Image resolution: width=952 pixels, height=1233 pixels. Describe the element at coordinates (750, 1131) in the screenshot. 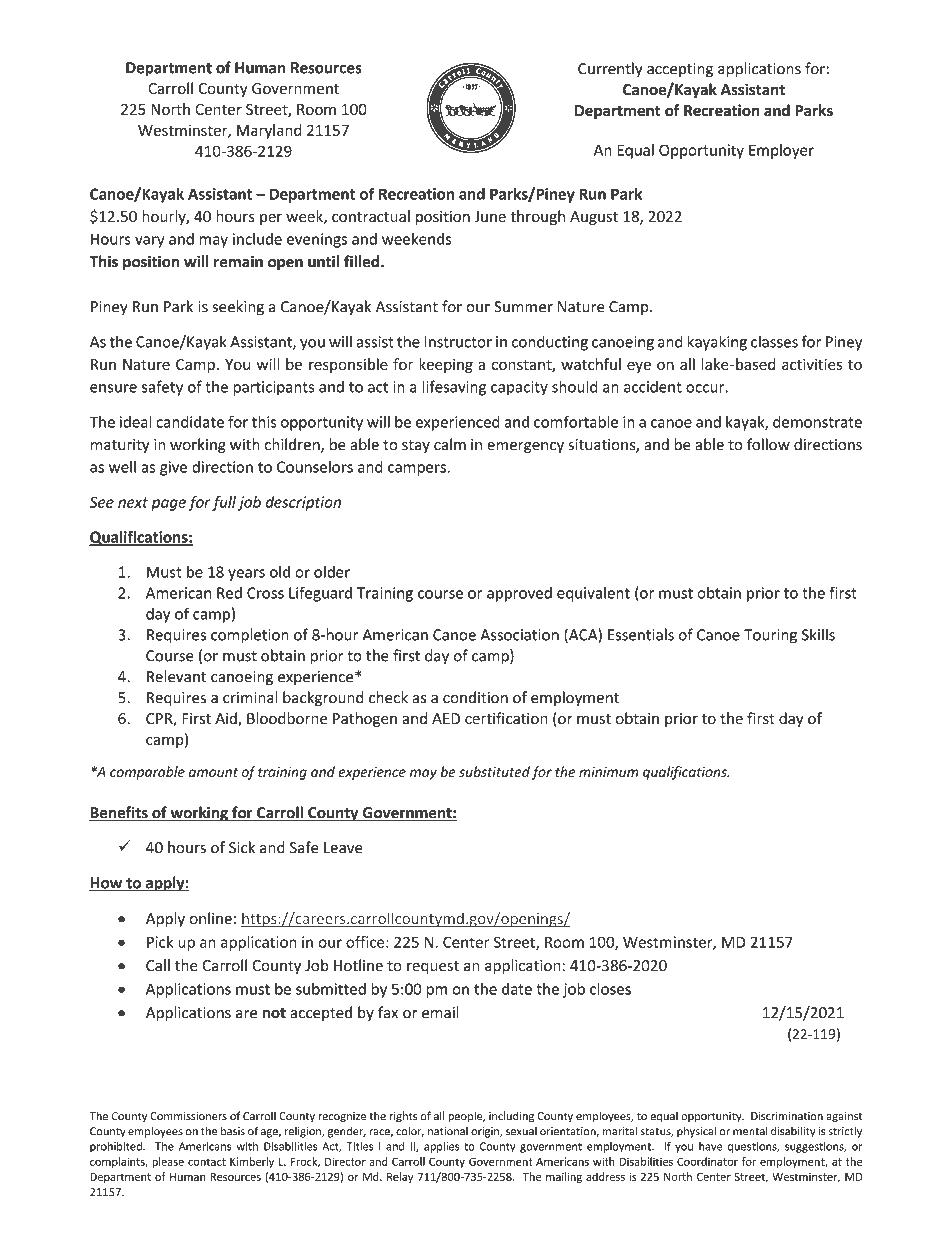

I see `mental` at that location.
